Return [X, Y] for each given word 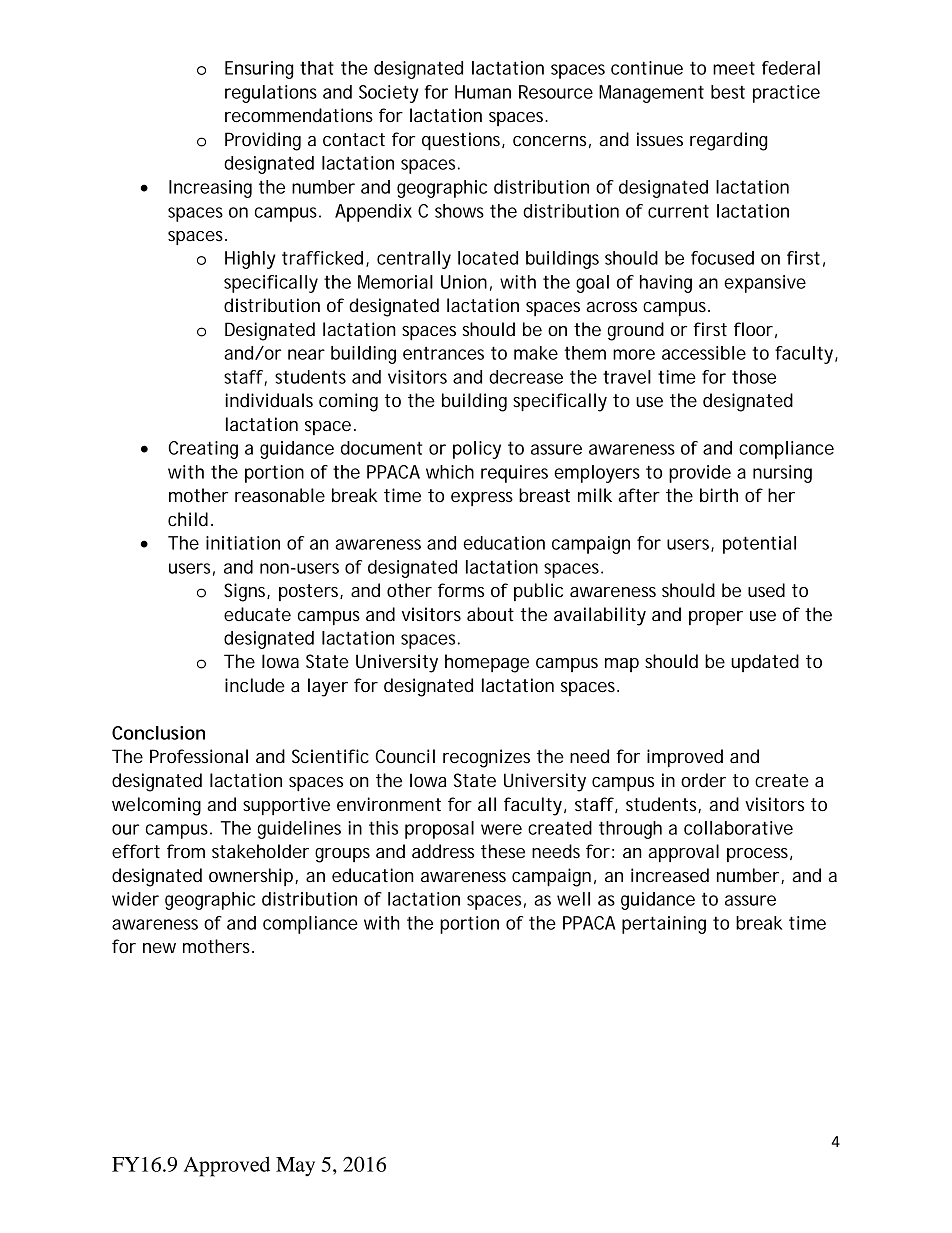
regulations [271, 94]
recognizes [486, 758]
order [703, 780]
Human [483, 92]
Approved [227, 1166]
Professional [199, 756]
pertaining [664, 925]
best [728, 92]
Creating [203, 450]
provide [700, 474]
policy [477, 450]
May [295, 1167]
